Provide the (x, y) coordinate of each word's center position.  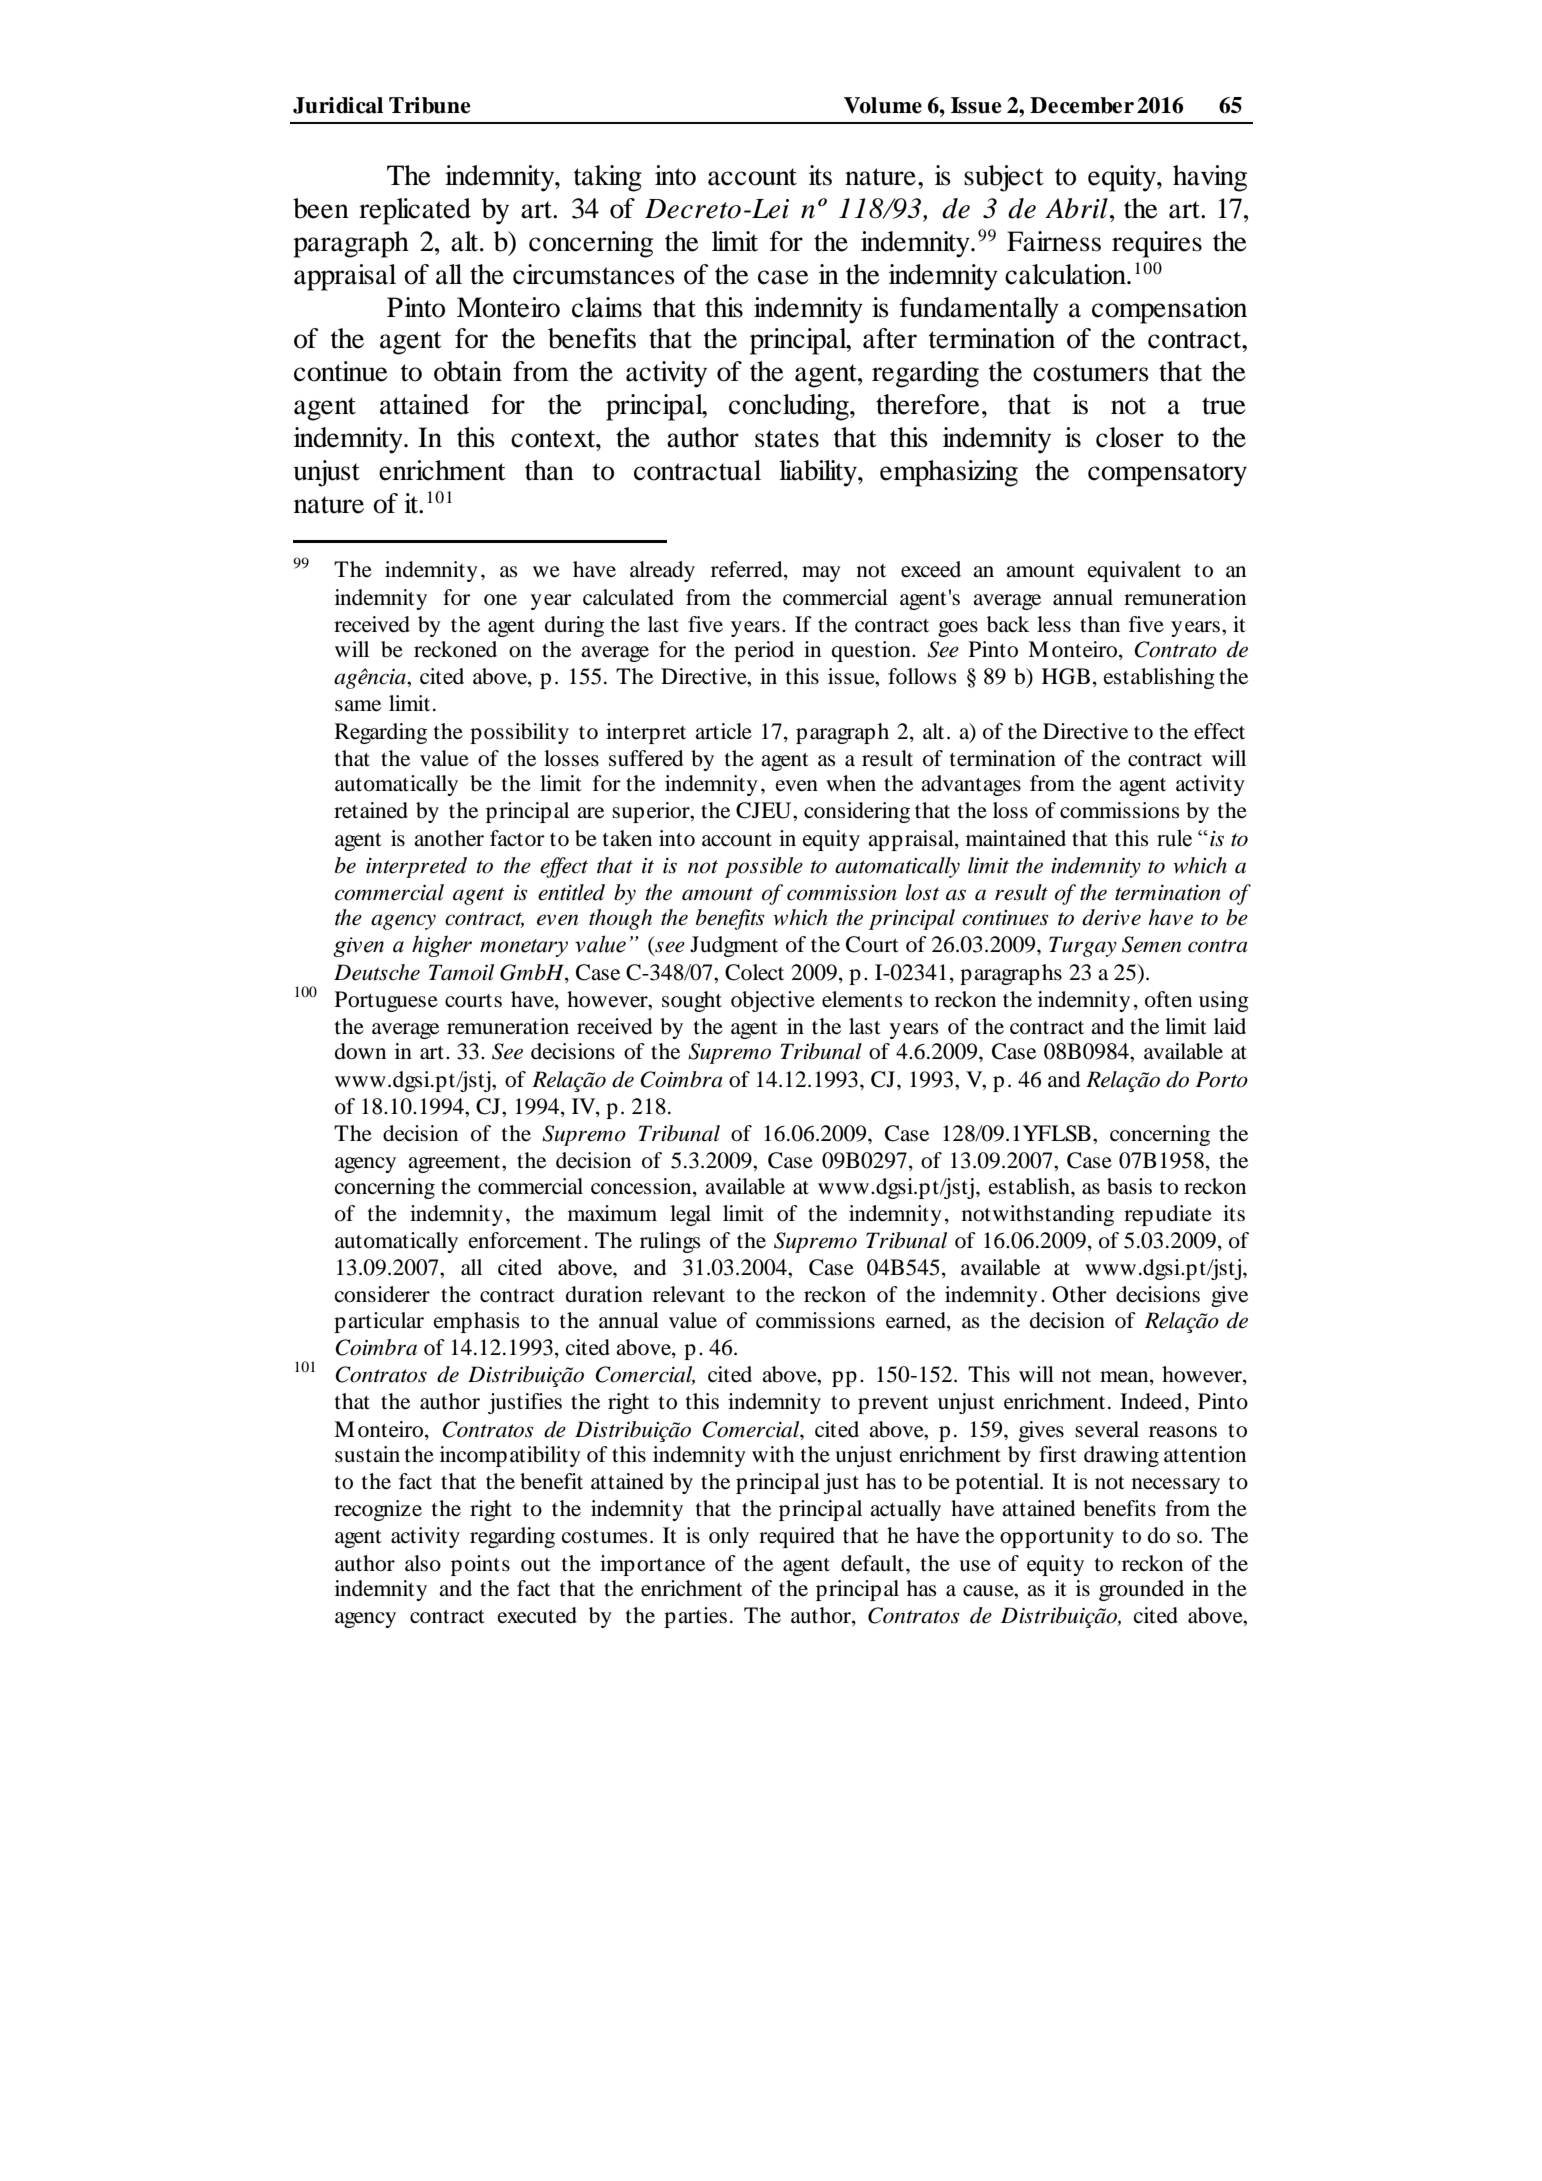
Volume (883, 105)
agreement (455, 1164)
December (1082, 105)
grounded (1141, 1590)
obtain (468, 371)
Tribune (430, 105)
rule (1174, 838)
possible (764, 867)
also (423, 1563)
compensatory (1167, 475)
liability (819, 473)
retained (371, 810)
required (797, 1537)
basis (1129, 1186)
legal (690, 1215)
